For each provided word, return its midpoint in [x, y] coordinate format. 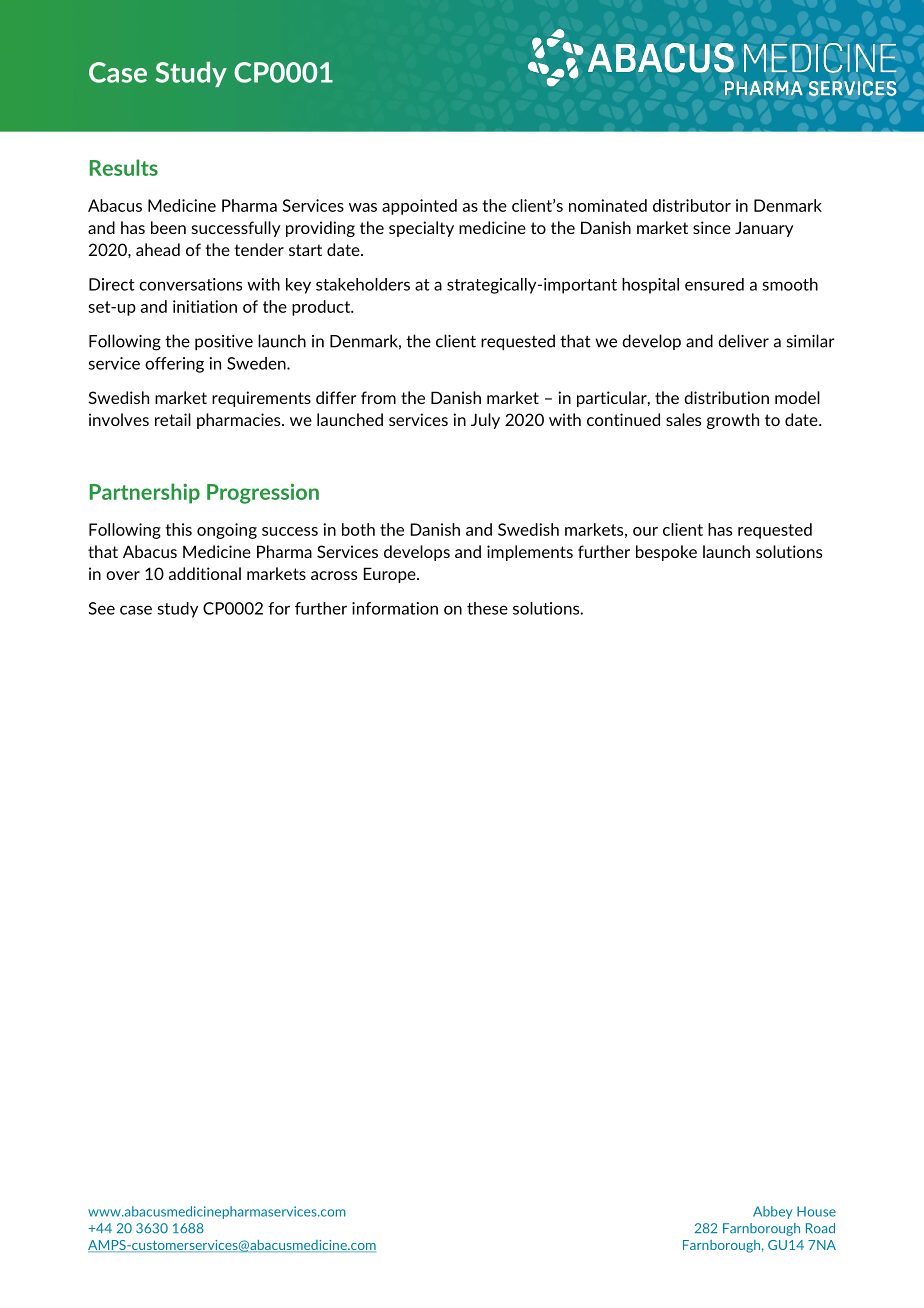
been [168, 227]
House [816, 1211]
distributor [692, 205]
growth [733, 421]
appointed [419, 207]
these [487, 608]
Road [820, 1228]
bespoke [666, 553]
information [395, 608]
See [102, 608]
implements [530, 553]
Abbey [772, 1212]
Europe [391, 575]
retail [173, 419]
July [485, 421]
